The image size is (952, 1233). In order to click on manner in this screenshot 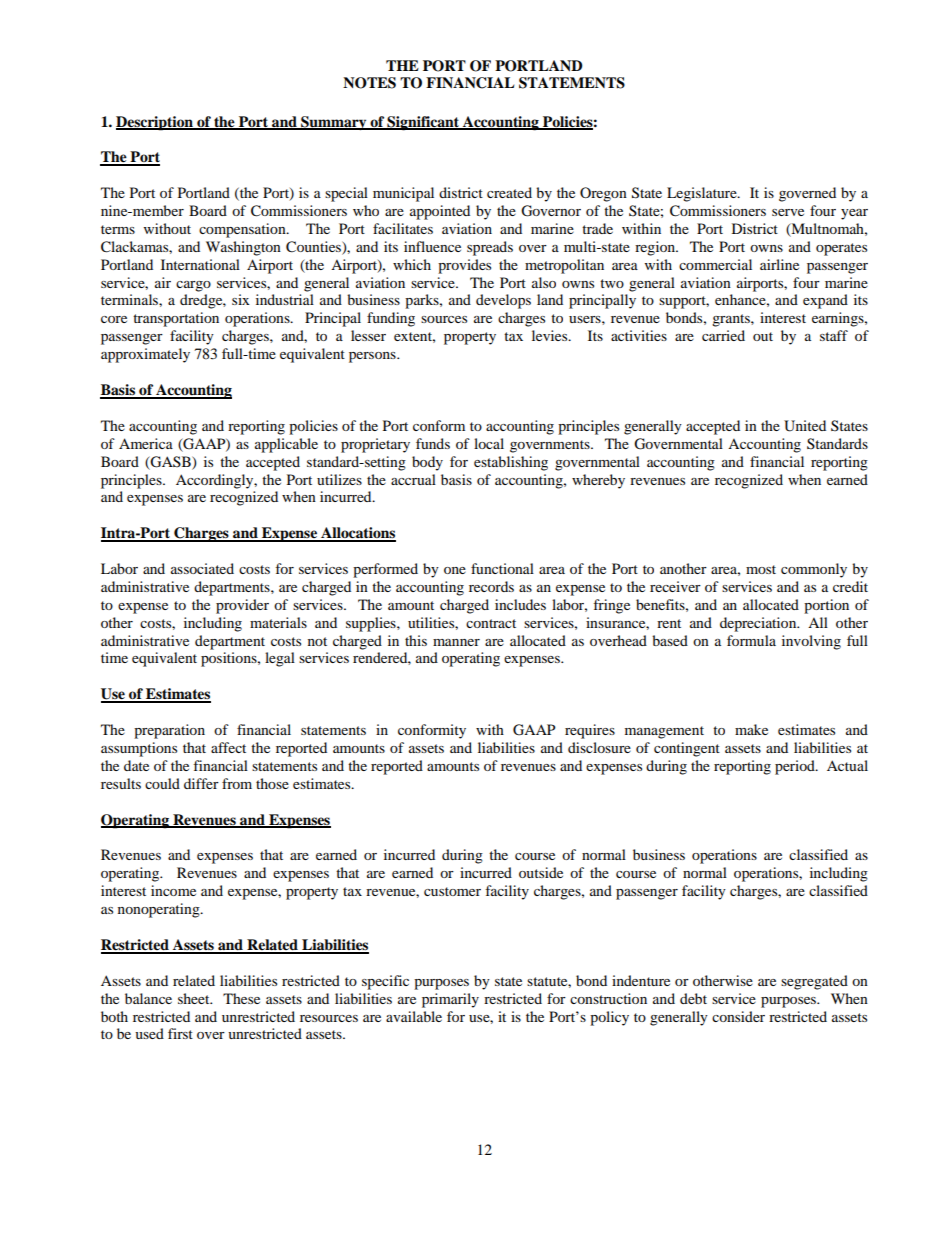, I will do `click(456, 642)`.
